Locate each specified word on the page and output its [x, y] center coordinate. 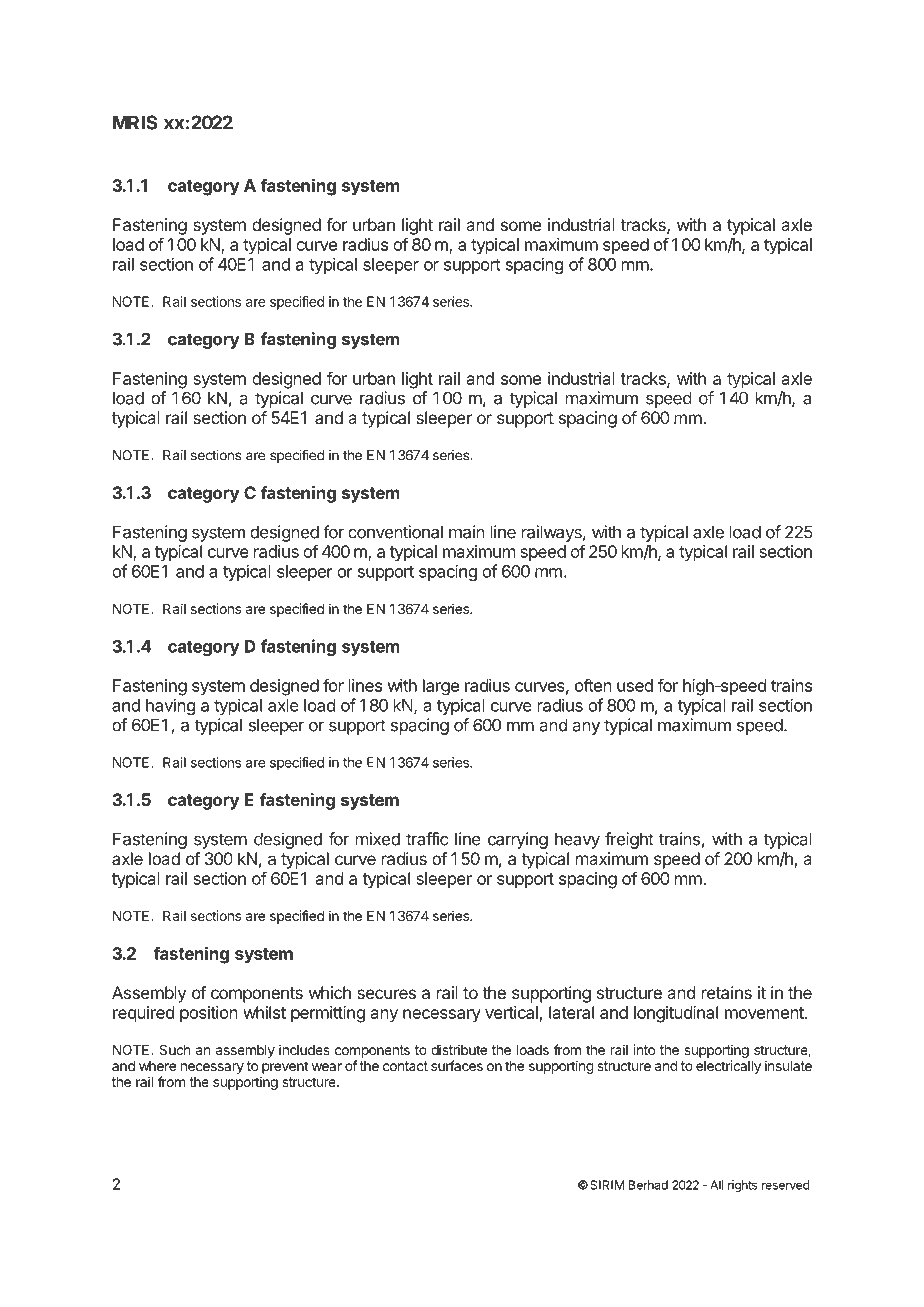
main [467, 532]
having [170, 706]
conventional [395, 532]
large [441, 687]
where [157, 1066]
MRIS [135, 122]
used [635, 685]
